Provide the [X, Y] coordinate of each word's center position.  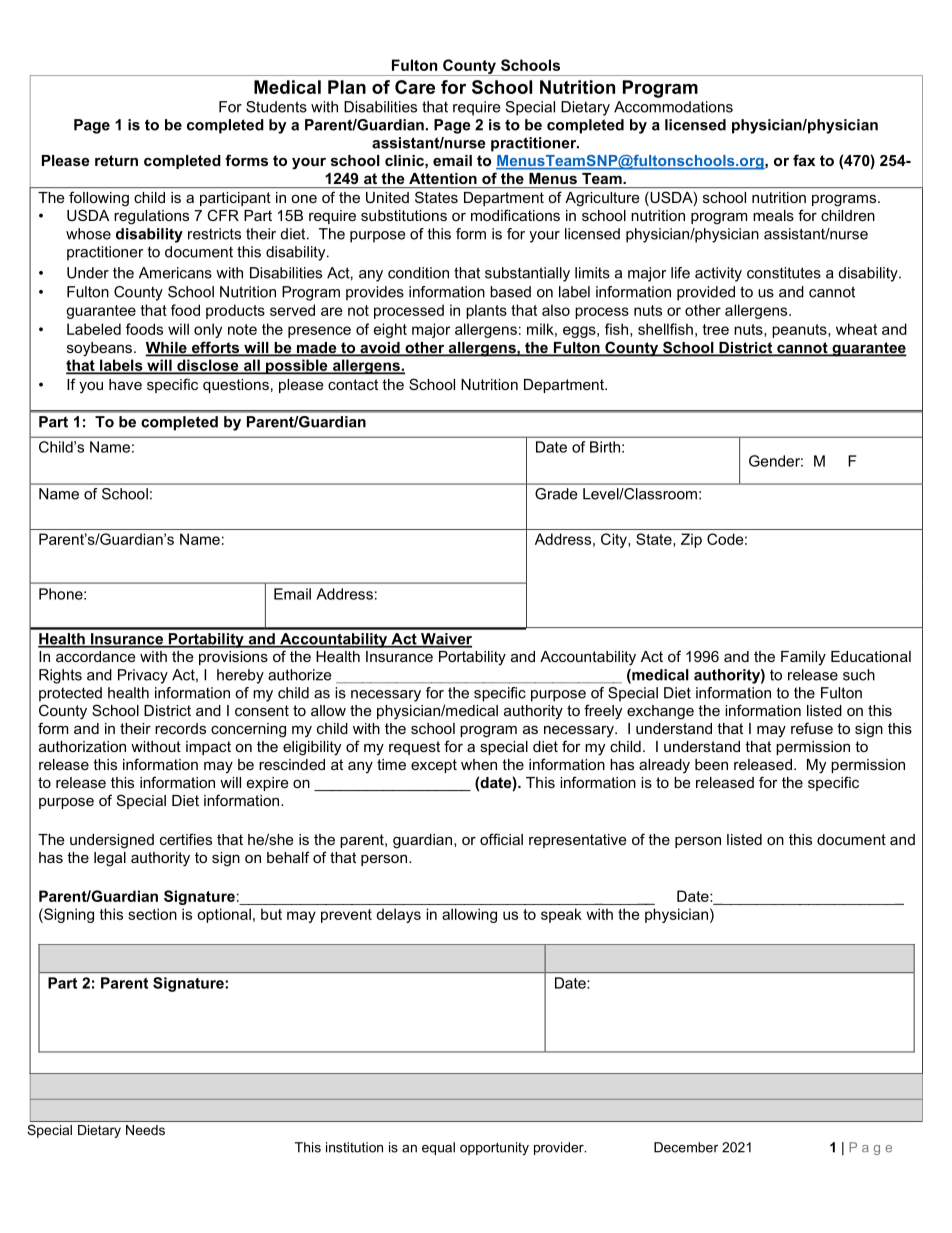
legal [110, 859]
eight [390, 330]
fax [804, 160]
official [501, 839]
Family [803, 658]
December [686, 1147]
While [167, 349]
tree [716, 329]
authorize [299, 675]
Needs [145, 1130]
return [116, 160]
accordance [96, 656]
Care [415, 87]
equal [438, 1148]
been [711, 764]
